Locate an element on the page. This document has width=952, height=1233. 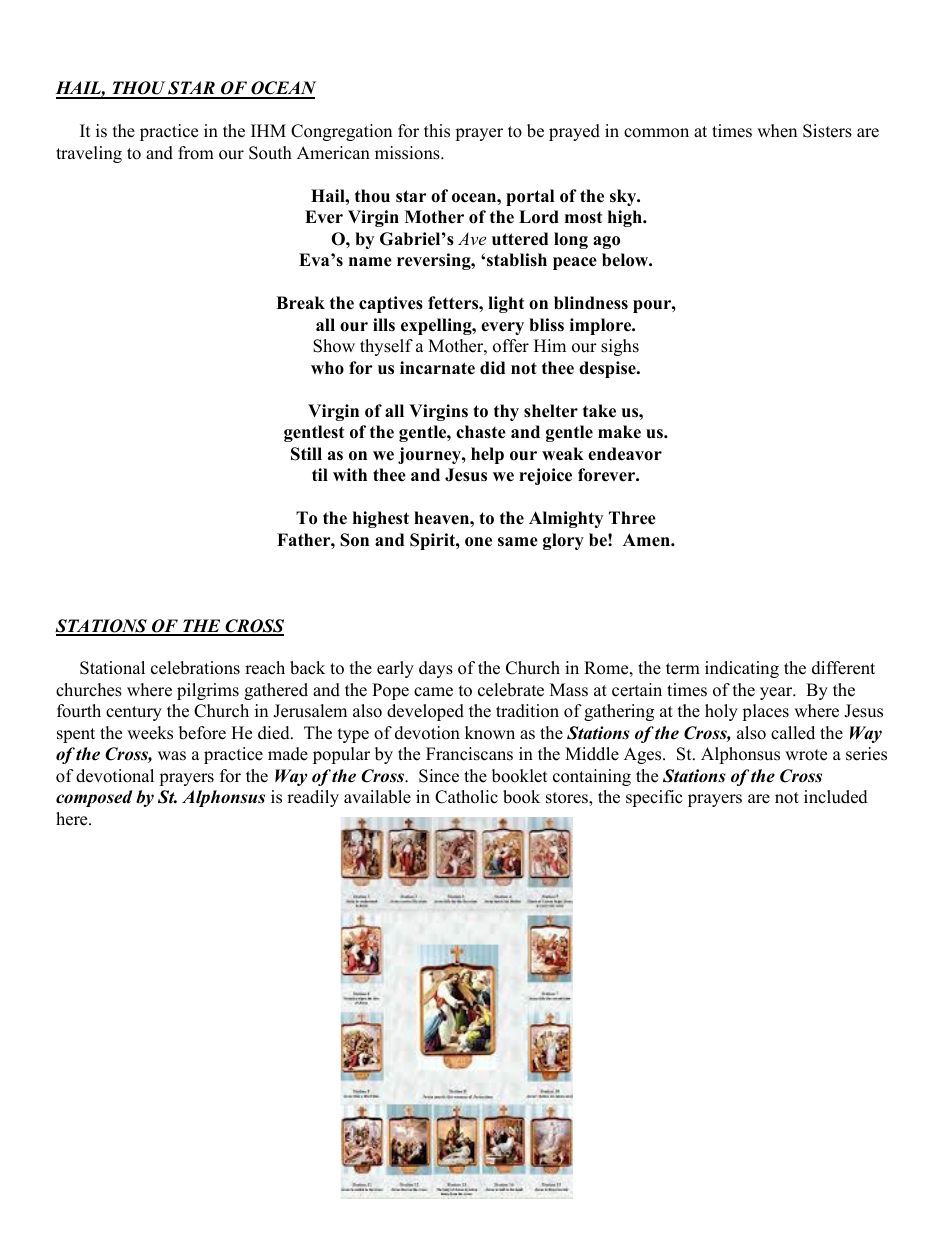
ago is located at coordinates (606, 242).
